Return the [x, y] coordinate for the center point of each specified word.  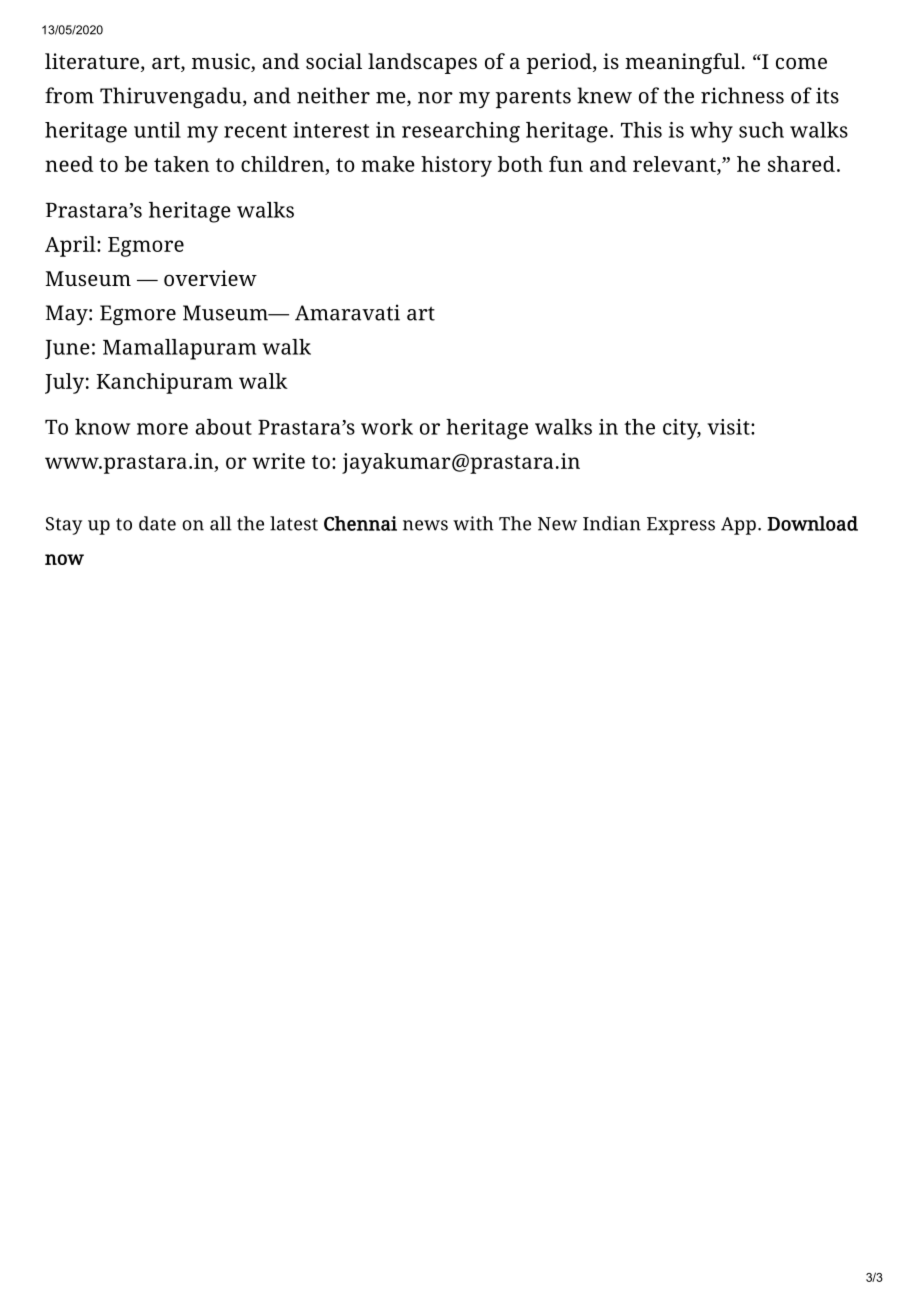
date [157, 523]
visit [729, 427]
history [456, 166]
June [67, 349]
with [473, 523]
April [71, 246]
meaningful [682, 63]
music [222, 62]
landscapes [422, 63]
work [387, 427]
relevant [675, 164]
